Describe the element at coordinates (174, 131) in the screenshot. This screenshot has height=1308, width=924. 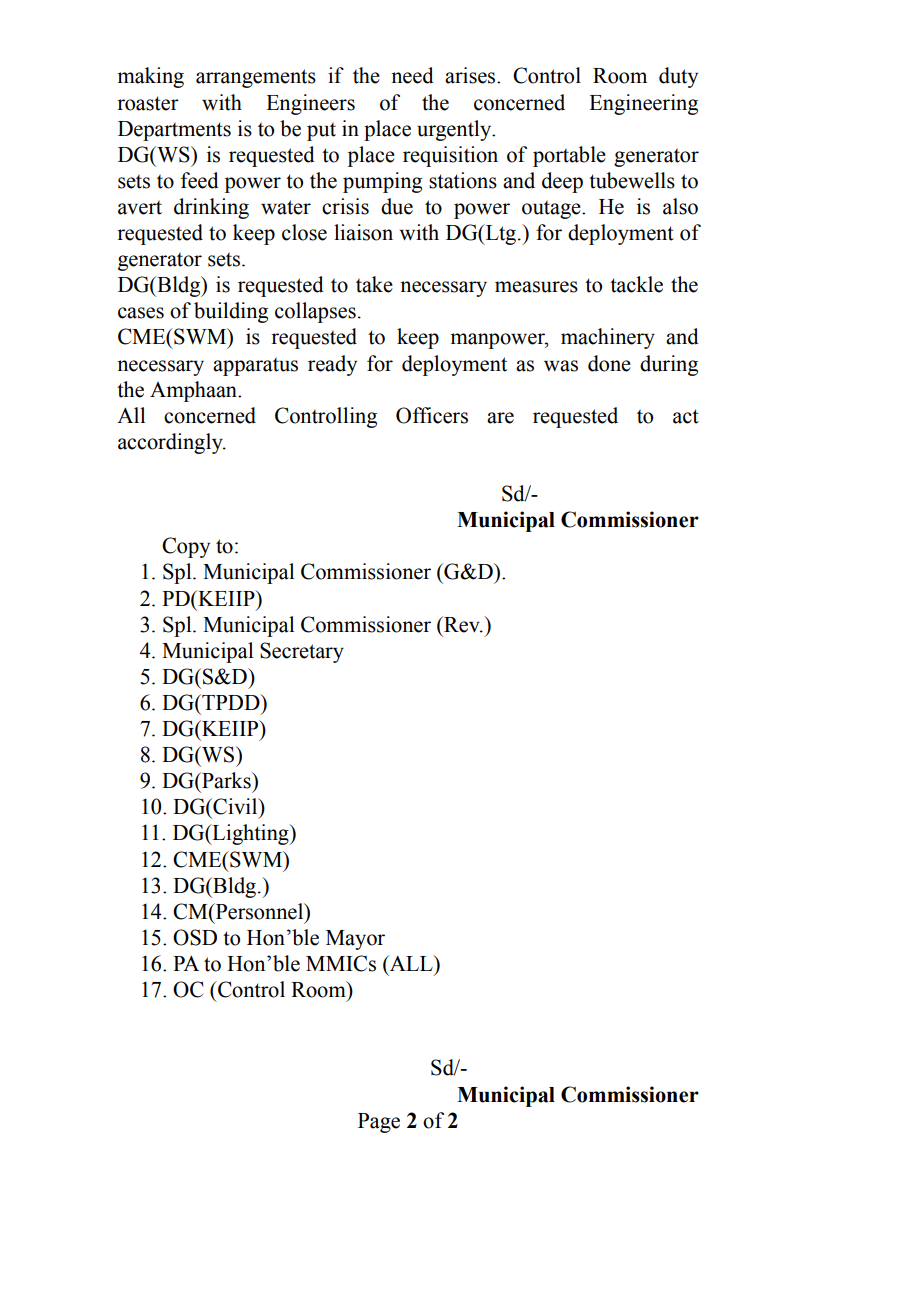
I see `Departments` at that location.
